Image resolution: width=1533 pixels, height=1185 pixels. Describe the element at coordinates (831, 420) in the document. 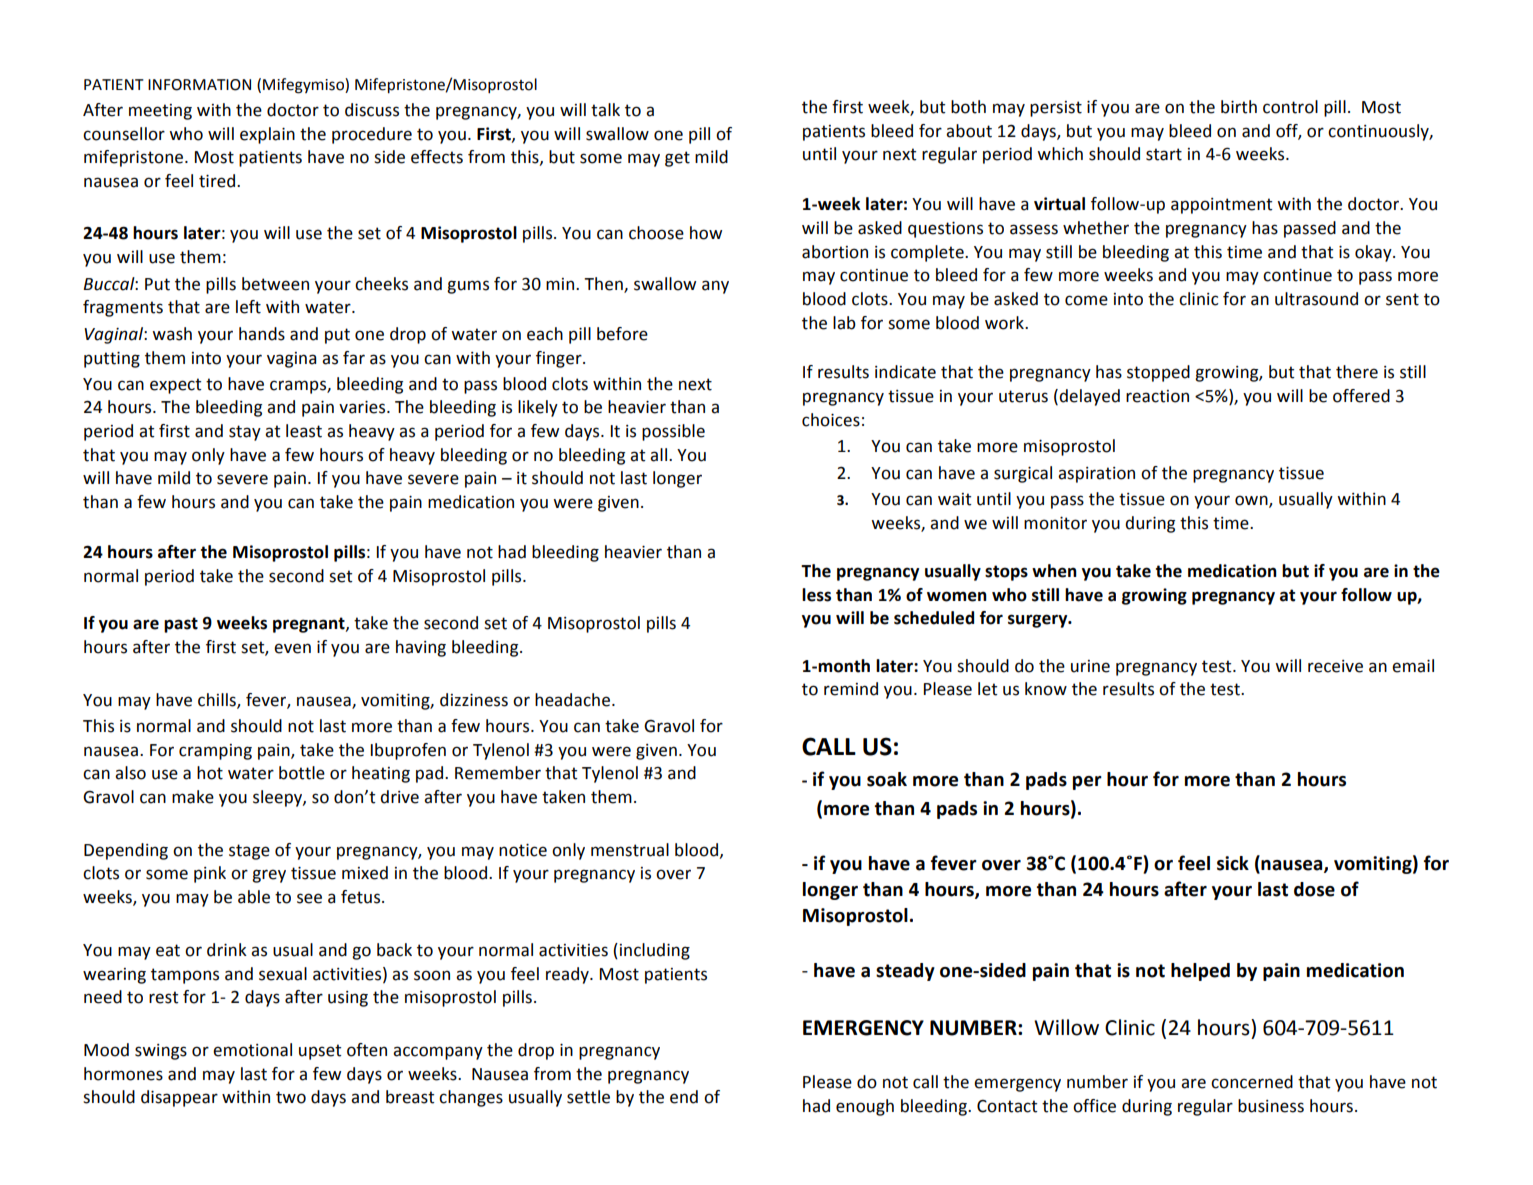

I see `choices` at that location.
